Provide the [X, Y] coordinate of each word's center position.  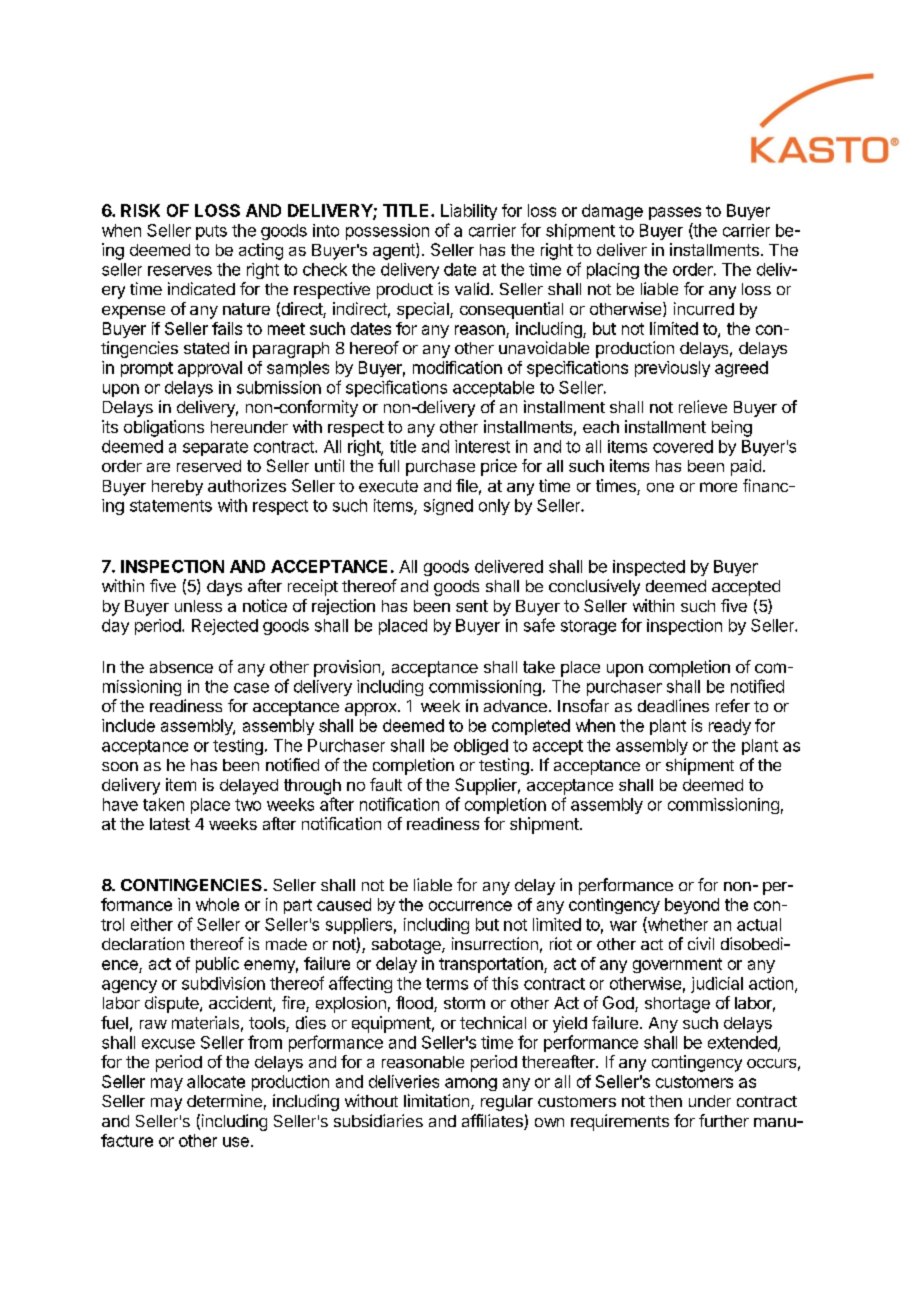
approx [372, 709]
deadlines [673, 705]
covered [683, 446]
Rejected [225, 627]
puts [211, 232]
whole [217, 904]
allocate [216, 1081]
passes [675, 213]
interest [482, 446]
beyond [692, 906]
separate [215, 448]
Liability [469, 212]
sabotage [407, 946]
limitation [438, 1102]
